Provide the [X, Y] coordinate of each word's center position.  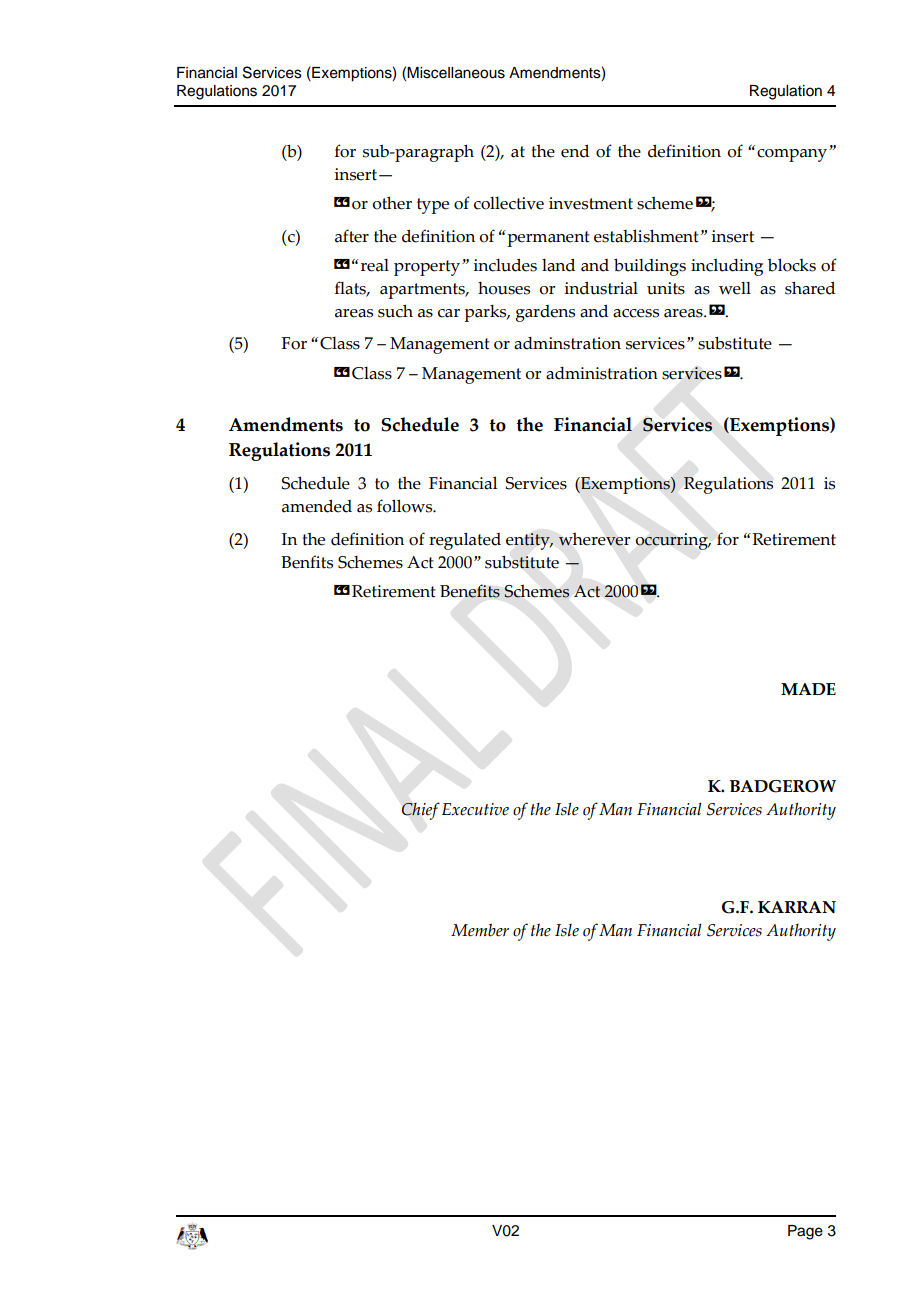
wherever [594, 539]
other [392, 203]
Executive [475, 809]
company [793, 155]
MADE [808, 689]
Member [480, 930]
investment [591, 203]
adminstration [567, 343]
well [735, 288]
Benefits [470, 591]
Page [805, 1232]
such [395, 311]
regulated [465, 541]
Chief [421, 811]
